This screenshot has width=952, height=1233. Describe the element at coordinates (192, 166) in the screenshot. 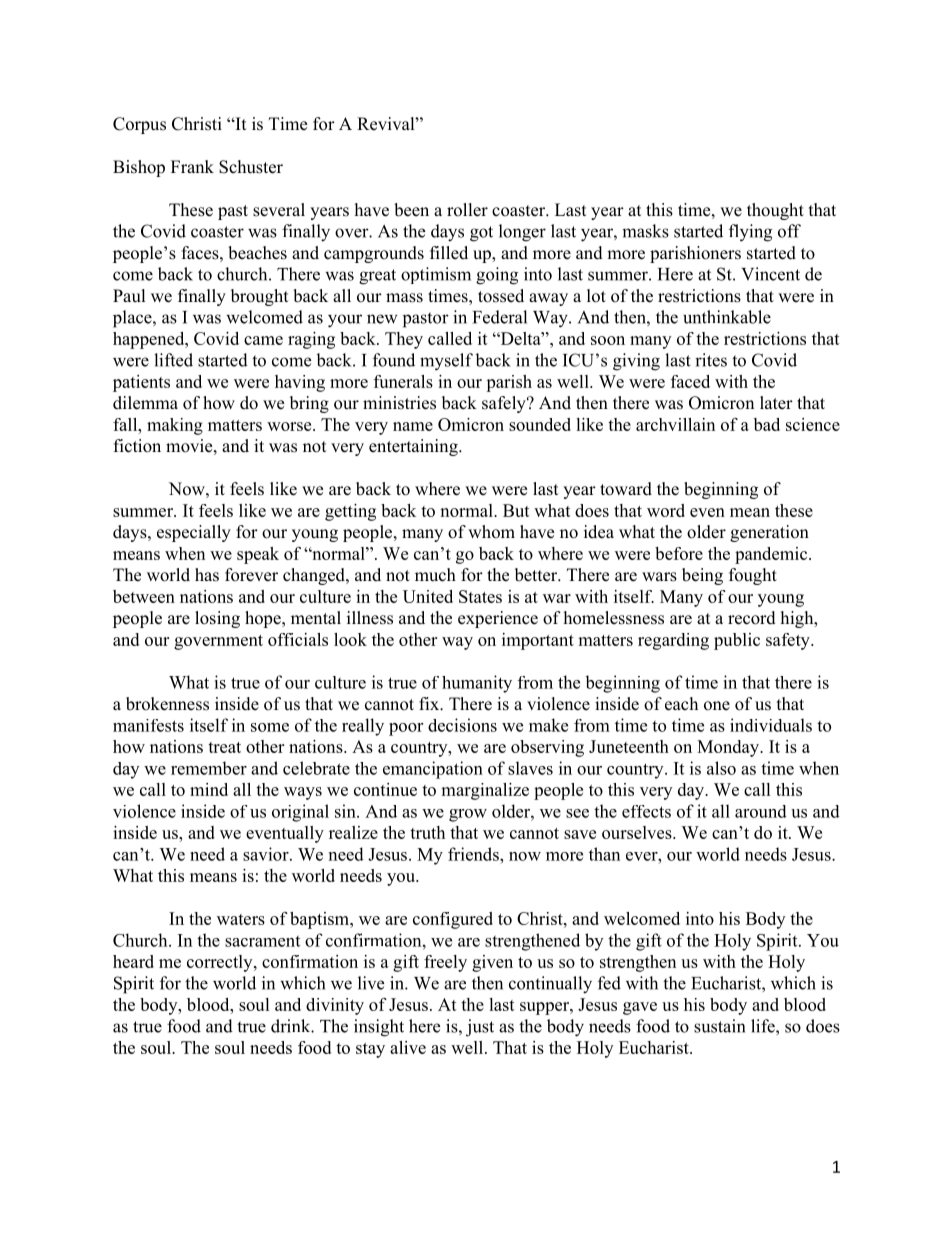

I see `Frank` at that location.
